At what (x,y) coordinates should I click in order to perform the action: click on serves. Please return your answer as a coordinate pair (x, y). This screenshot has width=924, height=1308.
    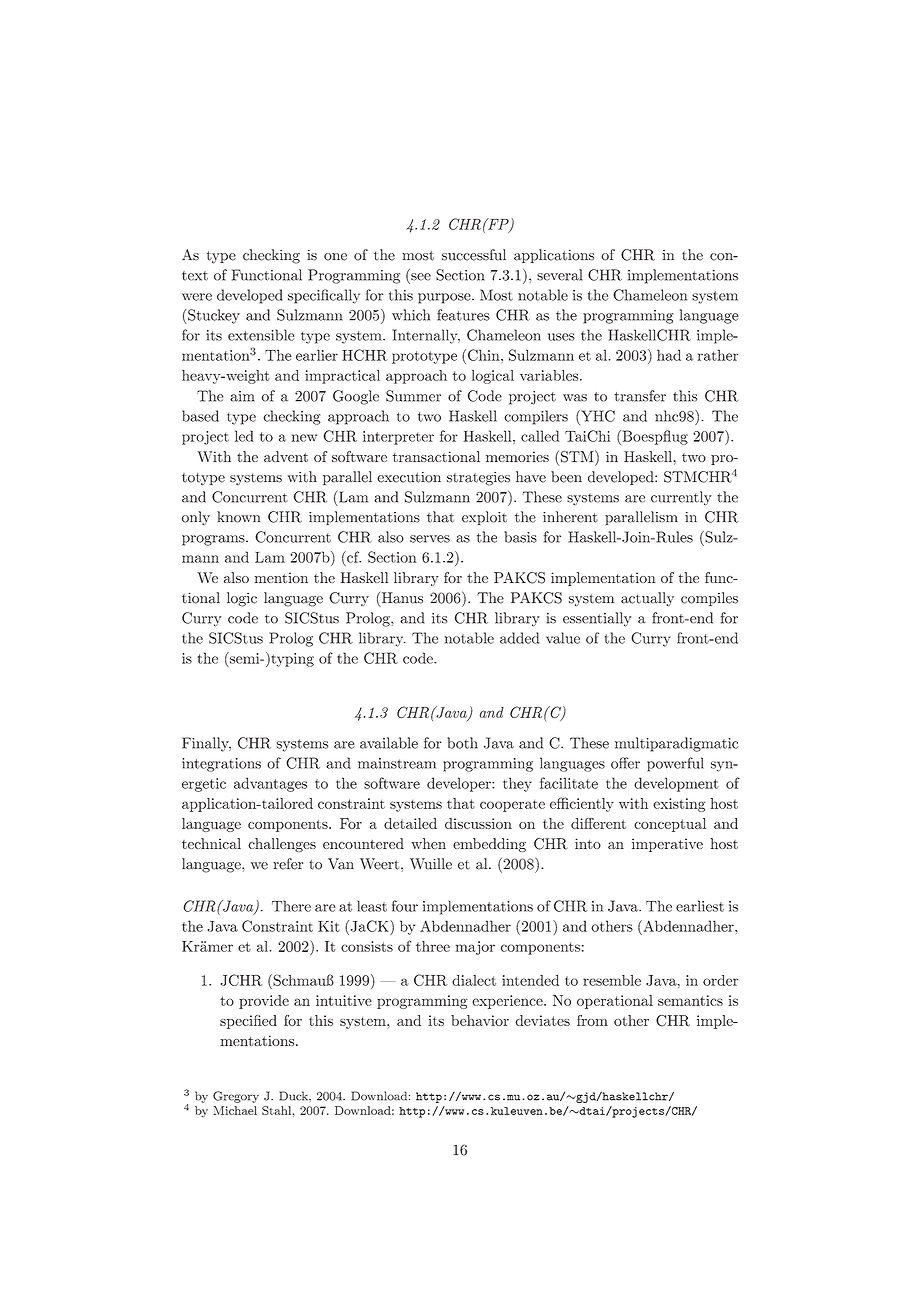
    Looking at the image, I should click on (430, 539).
